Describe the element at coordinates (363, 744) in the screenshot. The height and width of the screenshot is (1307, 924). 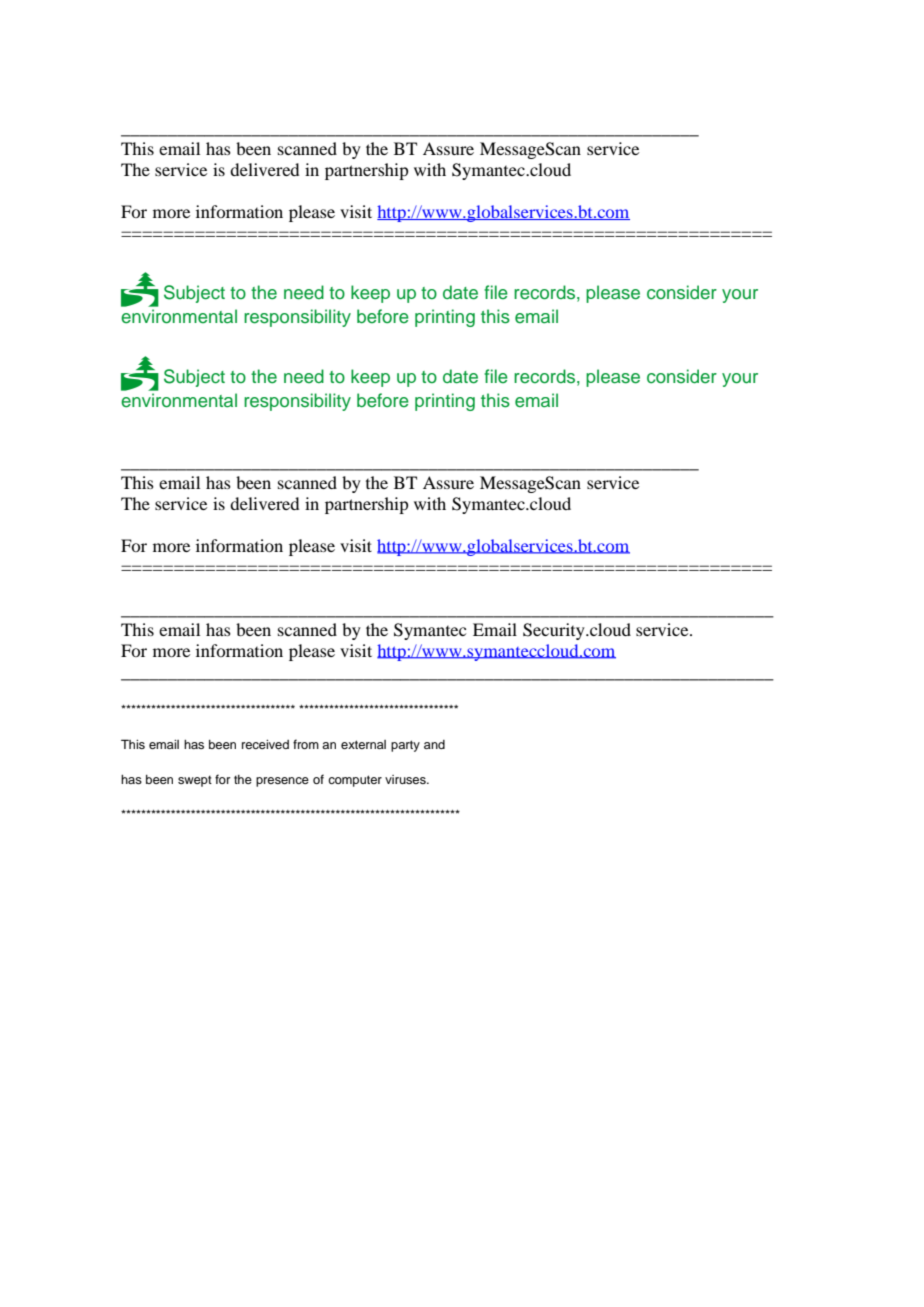
I see `external` at that location.
